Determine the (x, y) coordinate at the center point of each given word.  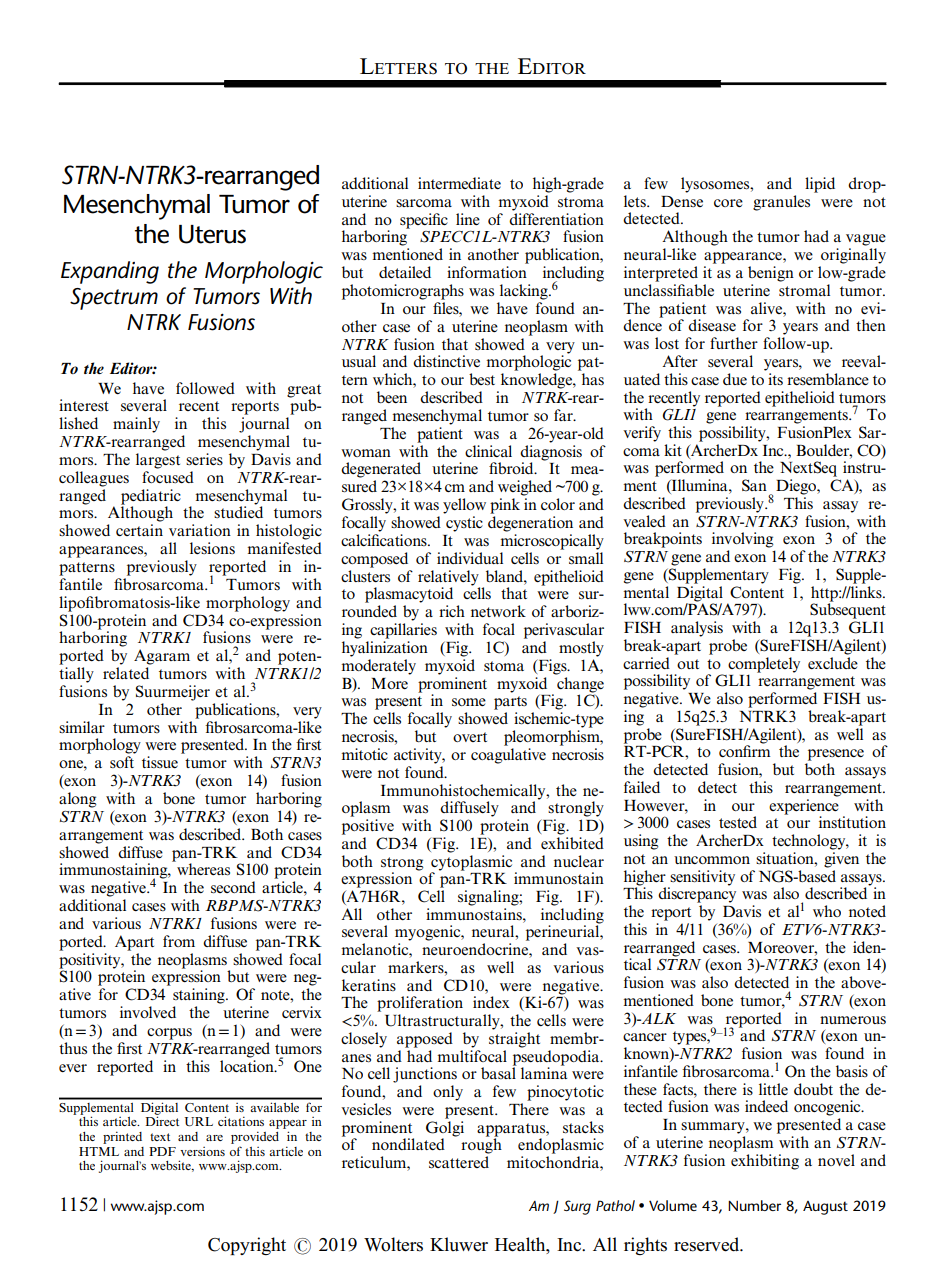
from (179, 941)
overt (470, 737)
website (172, 1166)
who (827, 911)
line (468, 219)
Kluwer (459, 1244)
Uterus (212, 234)
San (754, 485)
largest (158, 461)
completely (764, 666)
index (491, 1002)
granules (781, 203)
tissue (160, 762)
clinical (488, 451)
